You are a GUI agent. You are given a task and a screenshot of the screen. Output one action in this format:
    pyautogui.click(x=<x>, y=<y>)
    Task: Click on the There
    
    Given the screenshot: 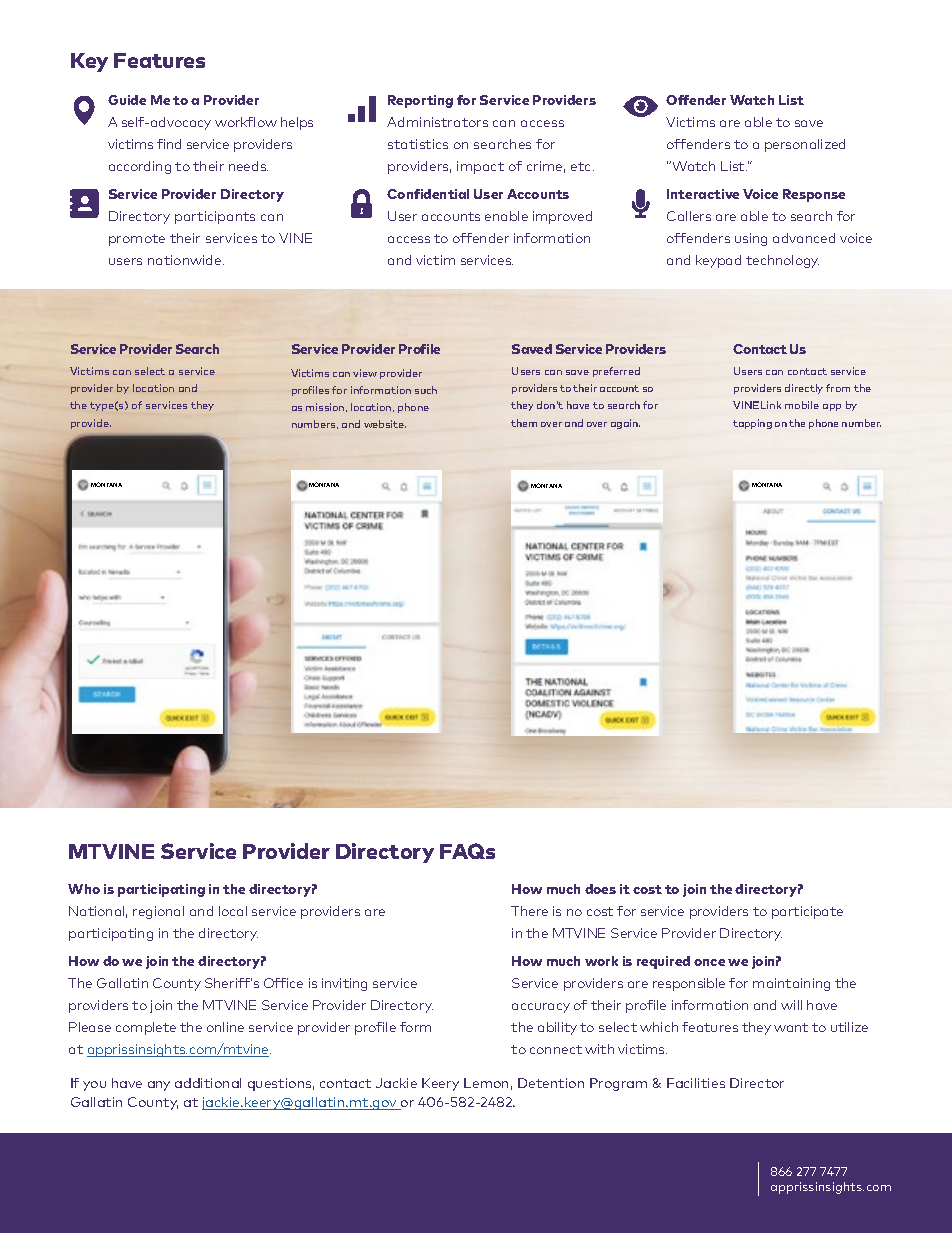 What is the action you would take?
    pyautogui.click(x=529, y=911)
